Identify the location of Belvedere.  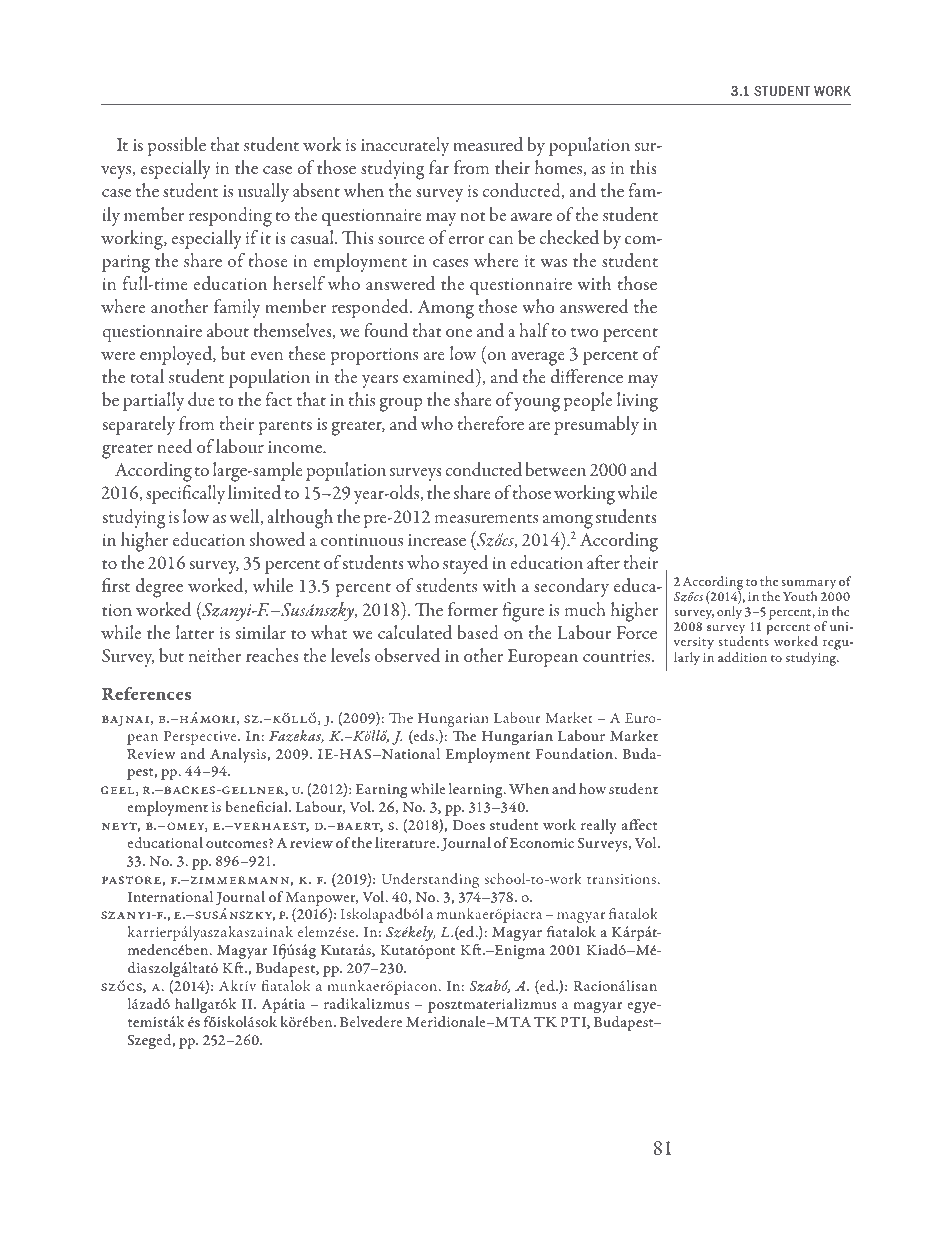
(371, 1021).
